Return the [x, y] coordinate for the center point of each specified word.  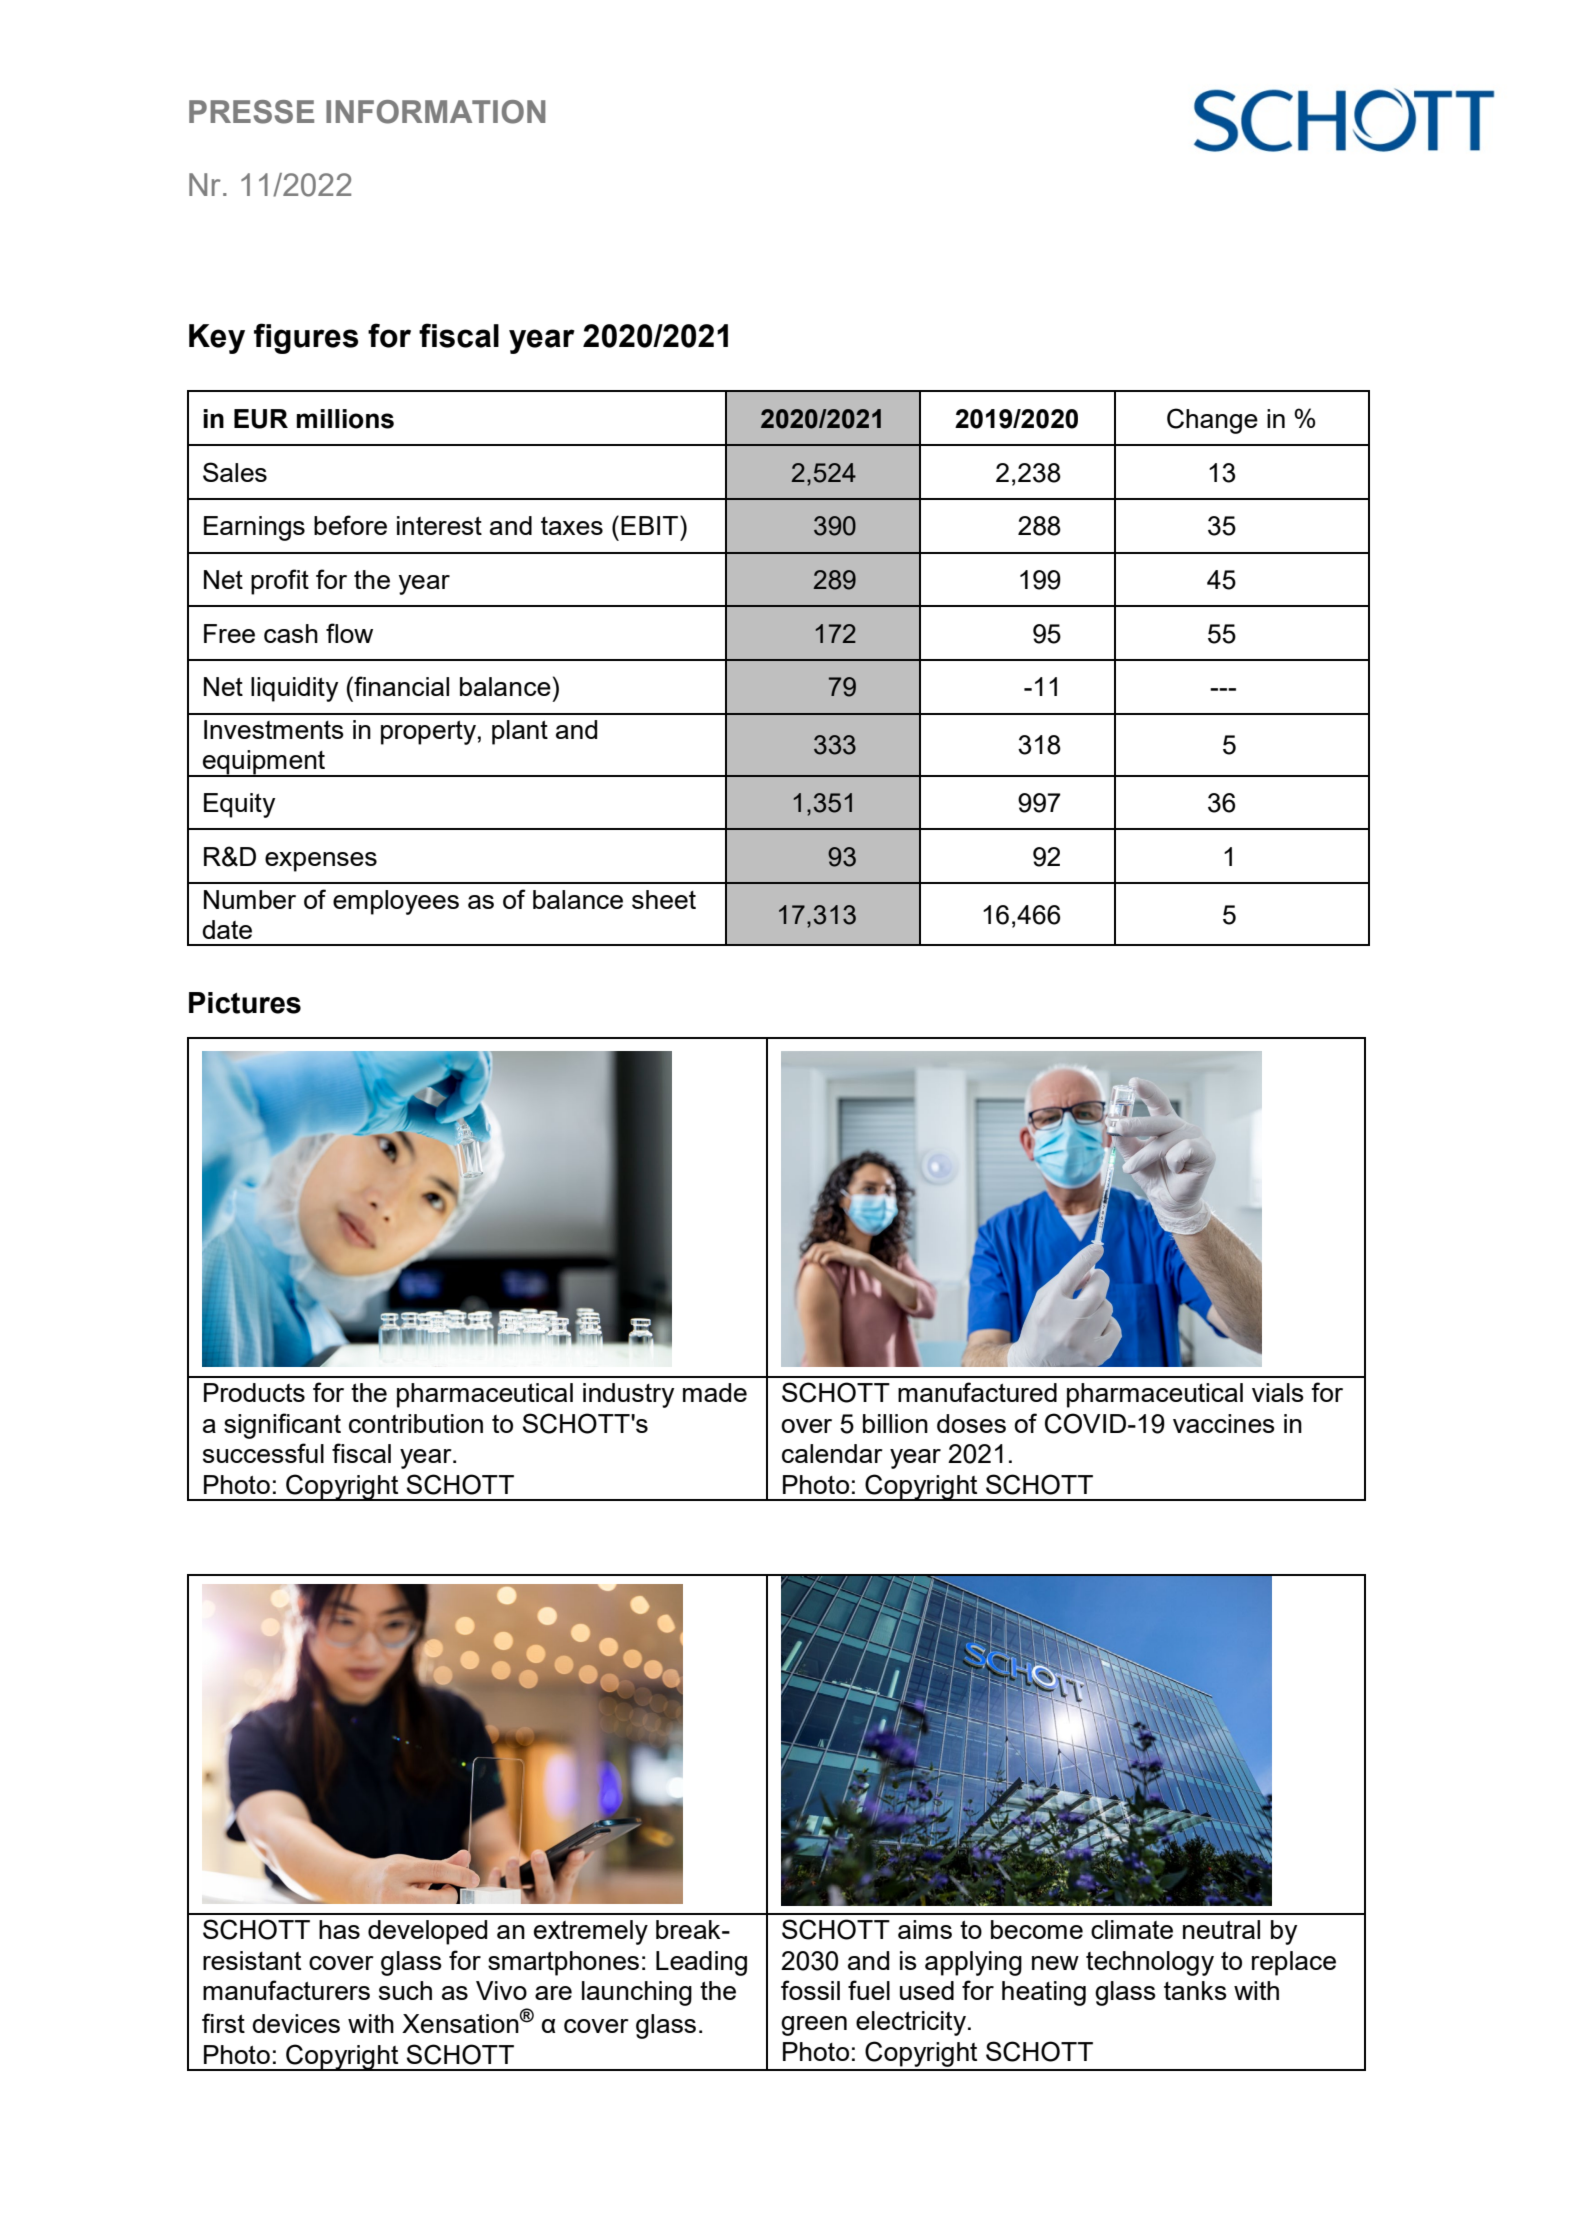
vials [1278, 1392]
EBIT [649, 525]
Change [1212, 421]
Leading [701, 1963]
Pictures [245, 1003]
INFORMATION [435, 112]
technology [1150, 1963]
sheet [664, 899]
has [339, 1929]
